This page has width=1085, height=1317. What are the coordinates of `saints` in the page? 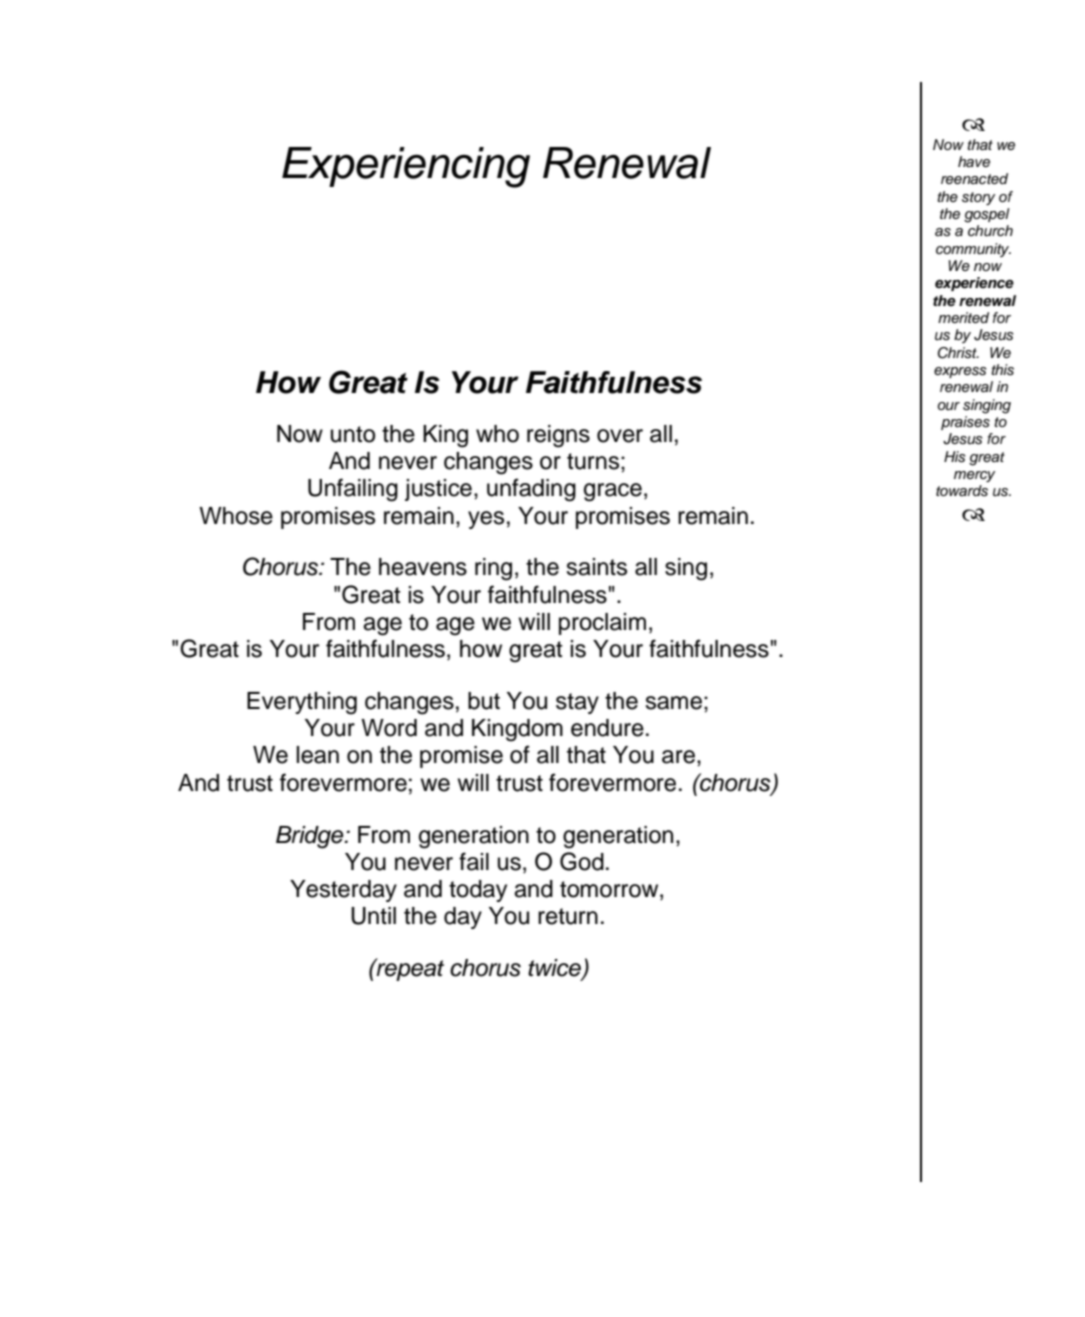 It's located at (596, 567).
